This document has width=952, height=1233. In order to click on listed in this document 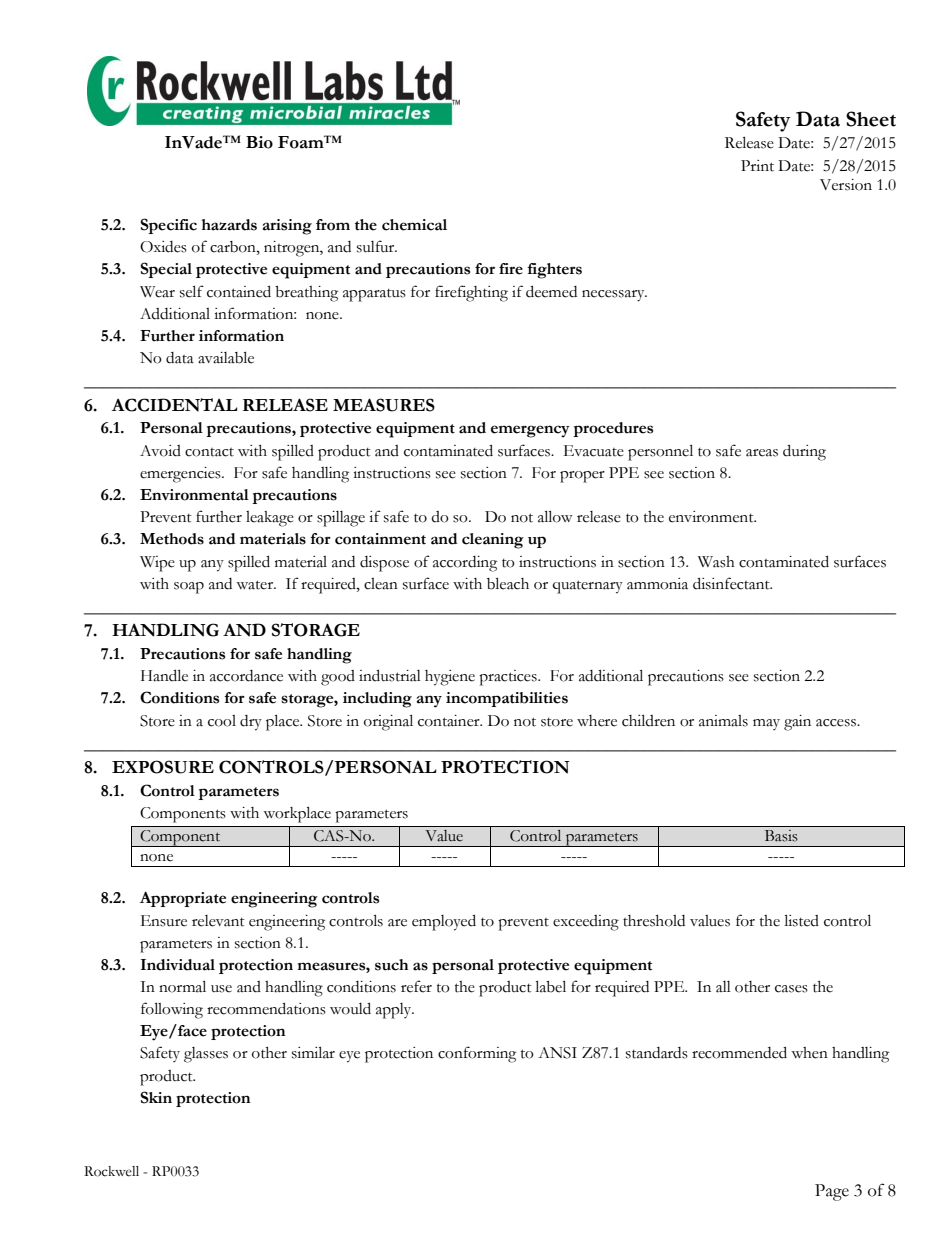, I will do `click(802, 920)`.
